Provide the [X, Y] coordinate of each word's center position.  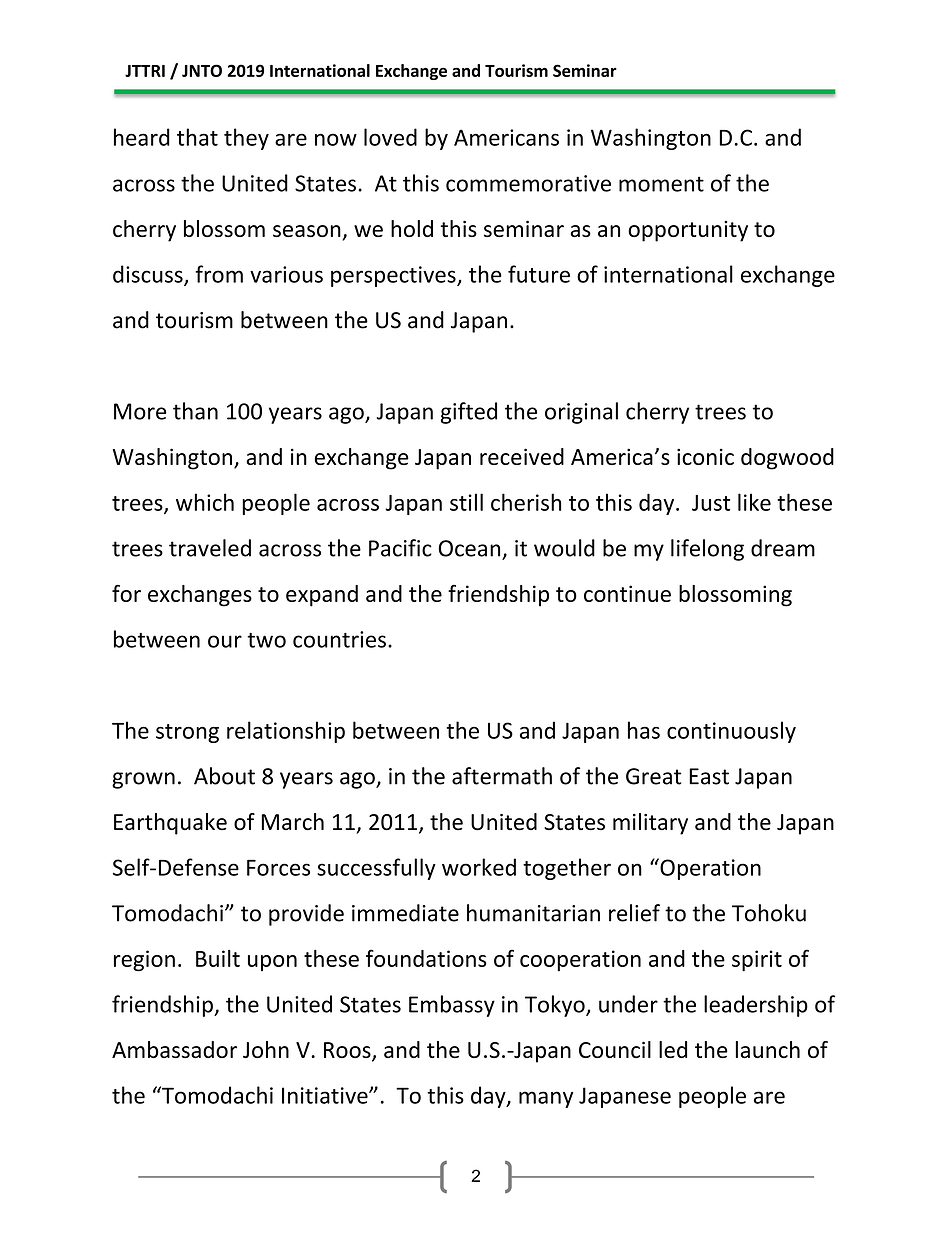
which [205, 502]
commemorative [528, 183]
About [224, 776]
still [466, 502]
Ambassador [174, 1049]
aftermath [502, 776]
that [197, 137]
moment [661, 184]
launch [768, 1049]
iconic [705, 456]
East [709, 776]
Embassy [452, 1006]
